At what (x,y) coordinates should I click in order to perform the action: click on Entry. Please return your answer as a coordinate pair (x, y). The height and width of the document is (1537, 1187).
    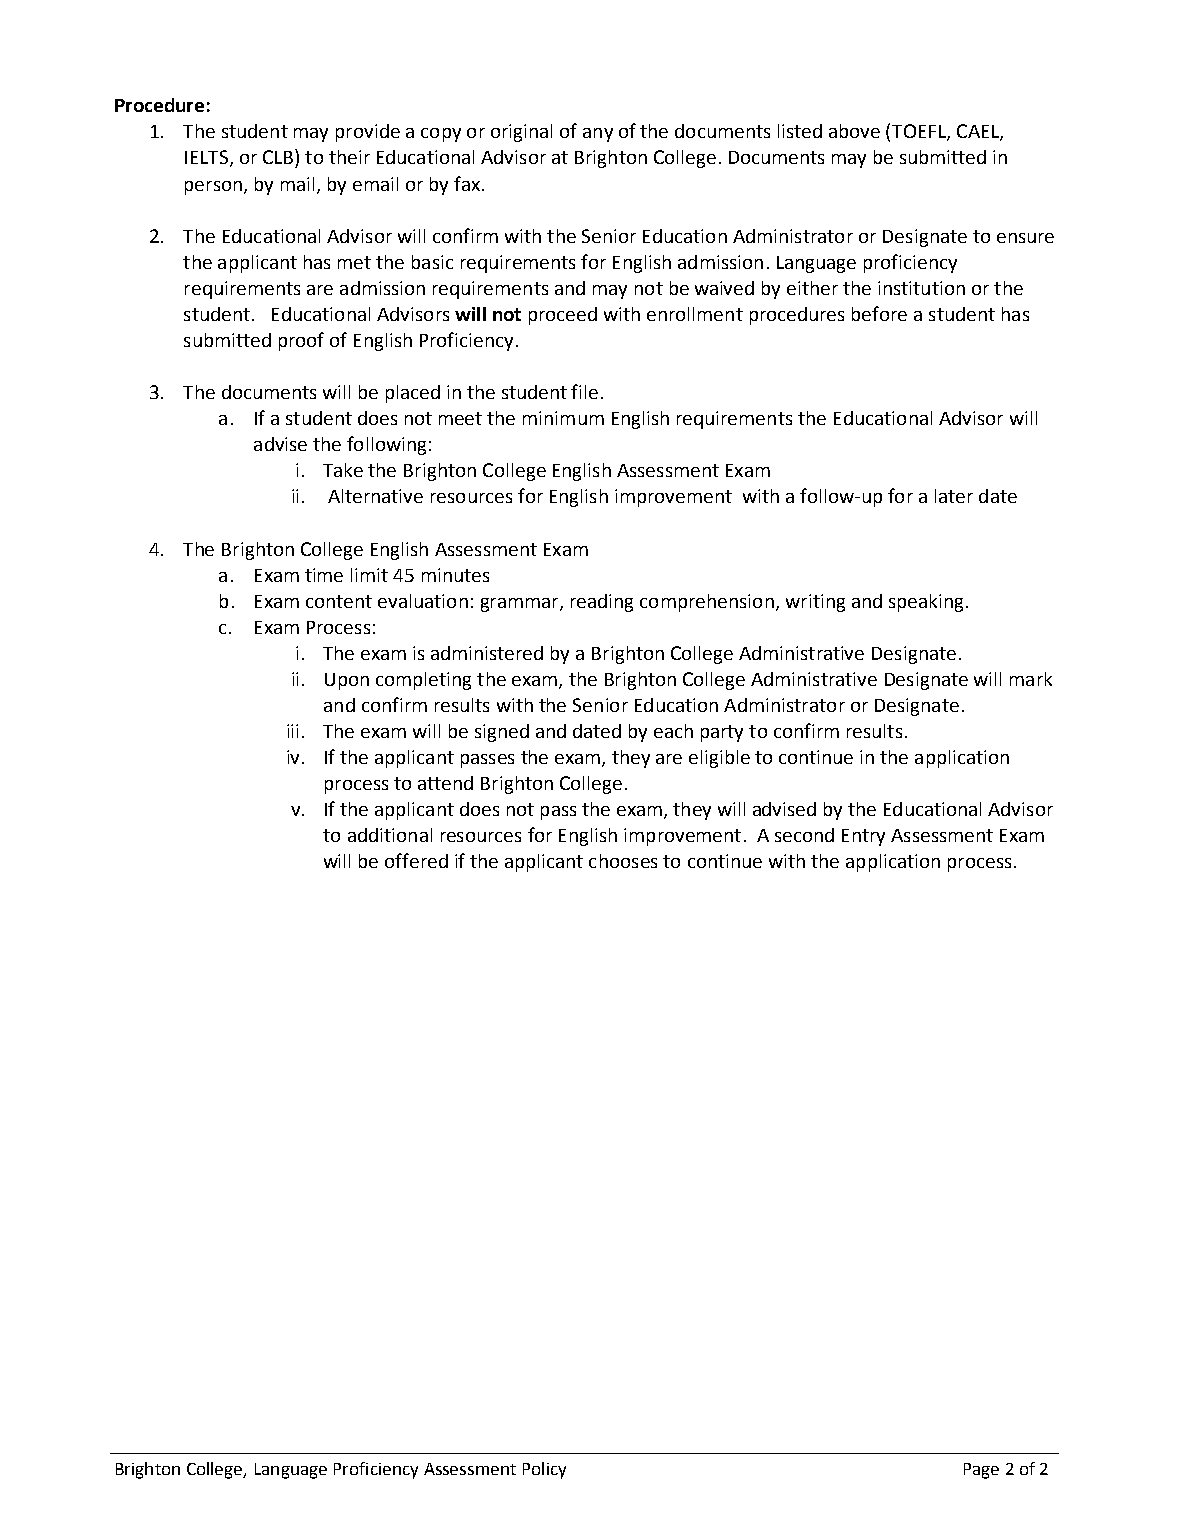
    Looking at the image, I should click on (863, 837).
